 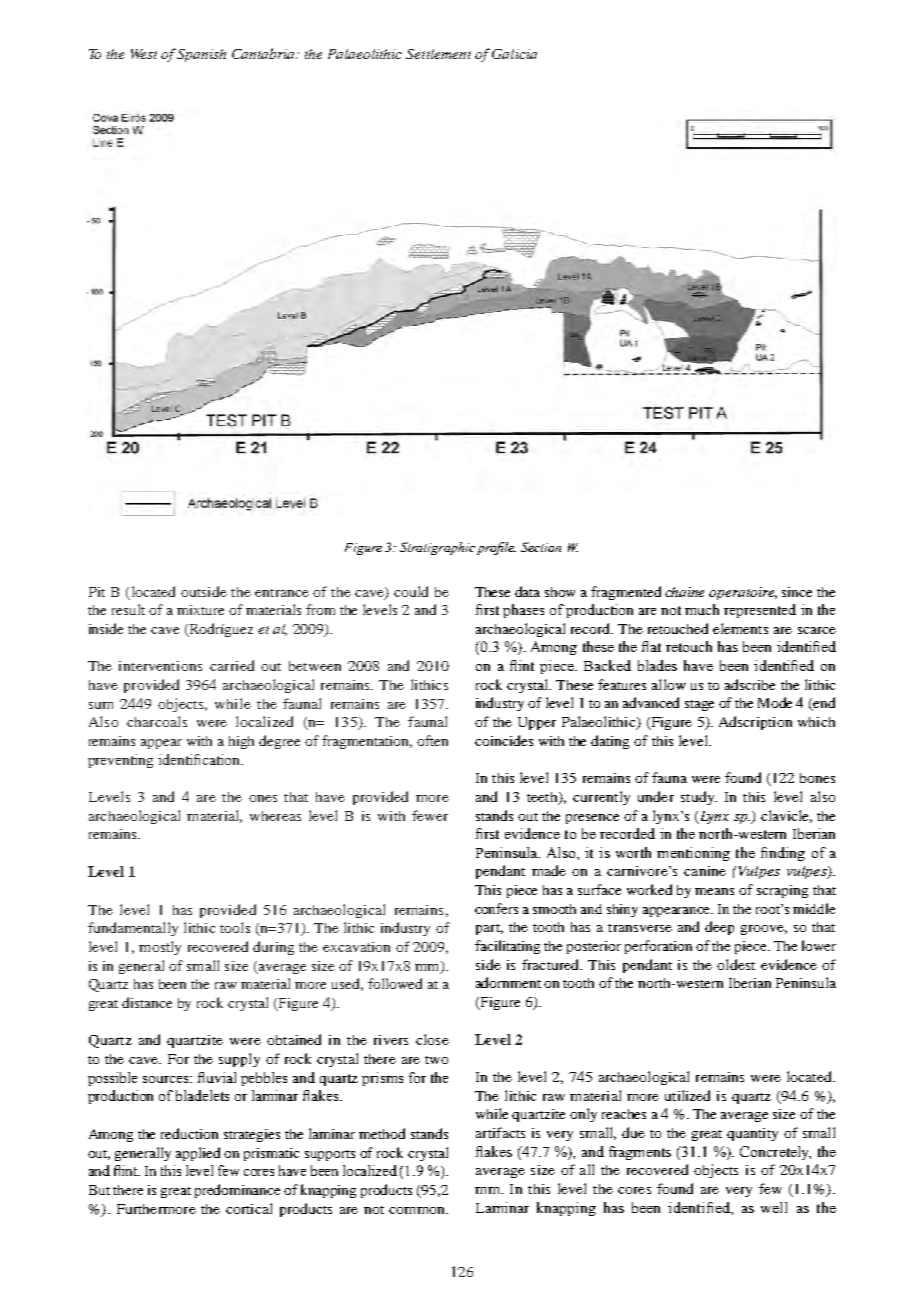 I want to click on could, so click(x=411, y=591).
